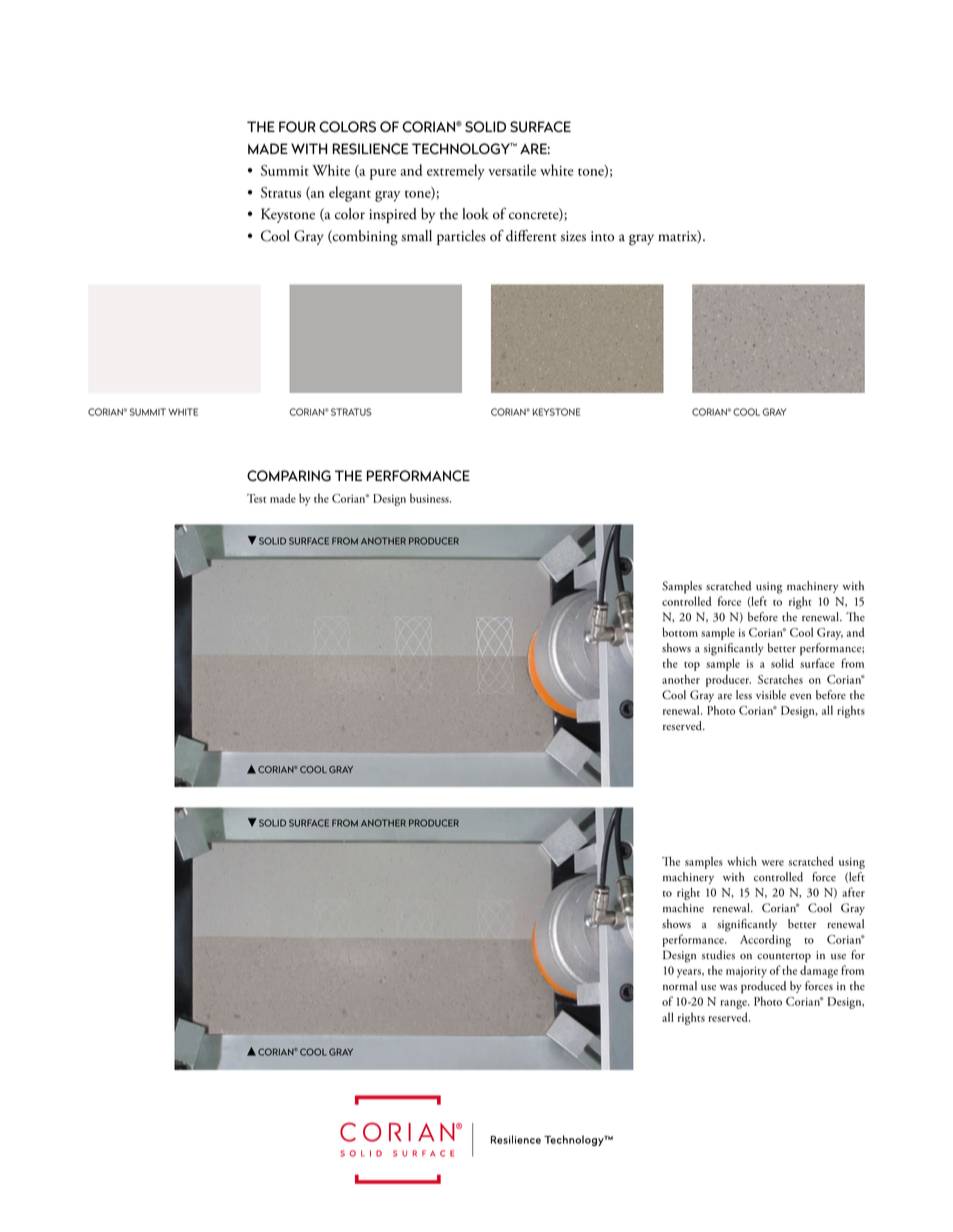 The width and height of the screenshot is (953, 1232). I want to click on RESILIENCE, so click(370, 149).
